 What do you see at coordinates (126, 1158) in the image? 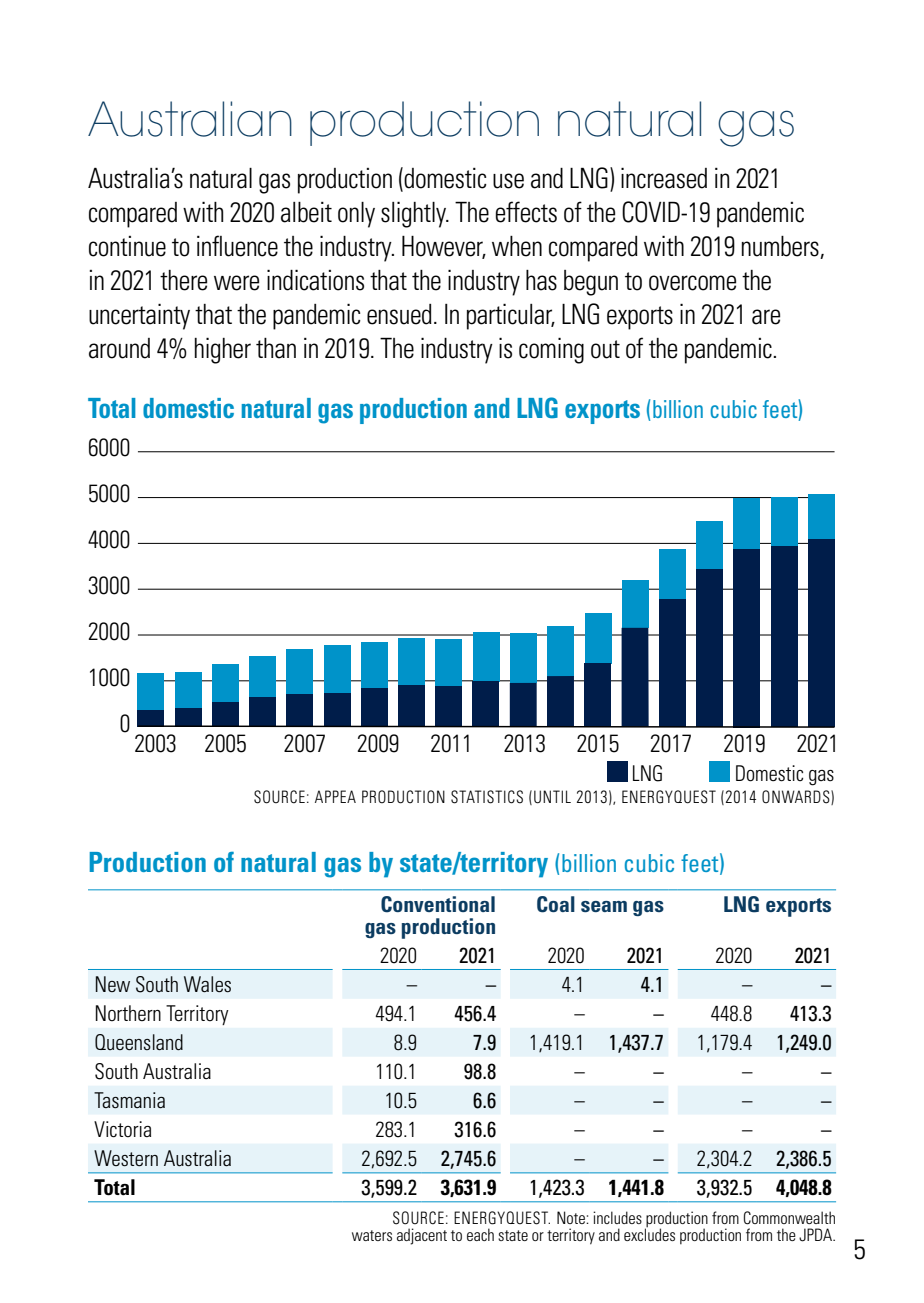
I see `Western` at bounding box center [126, 1158].
